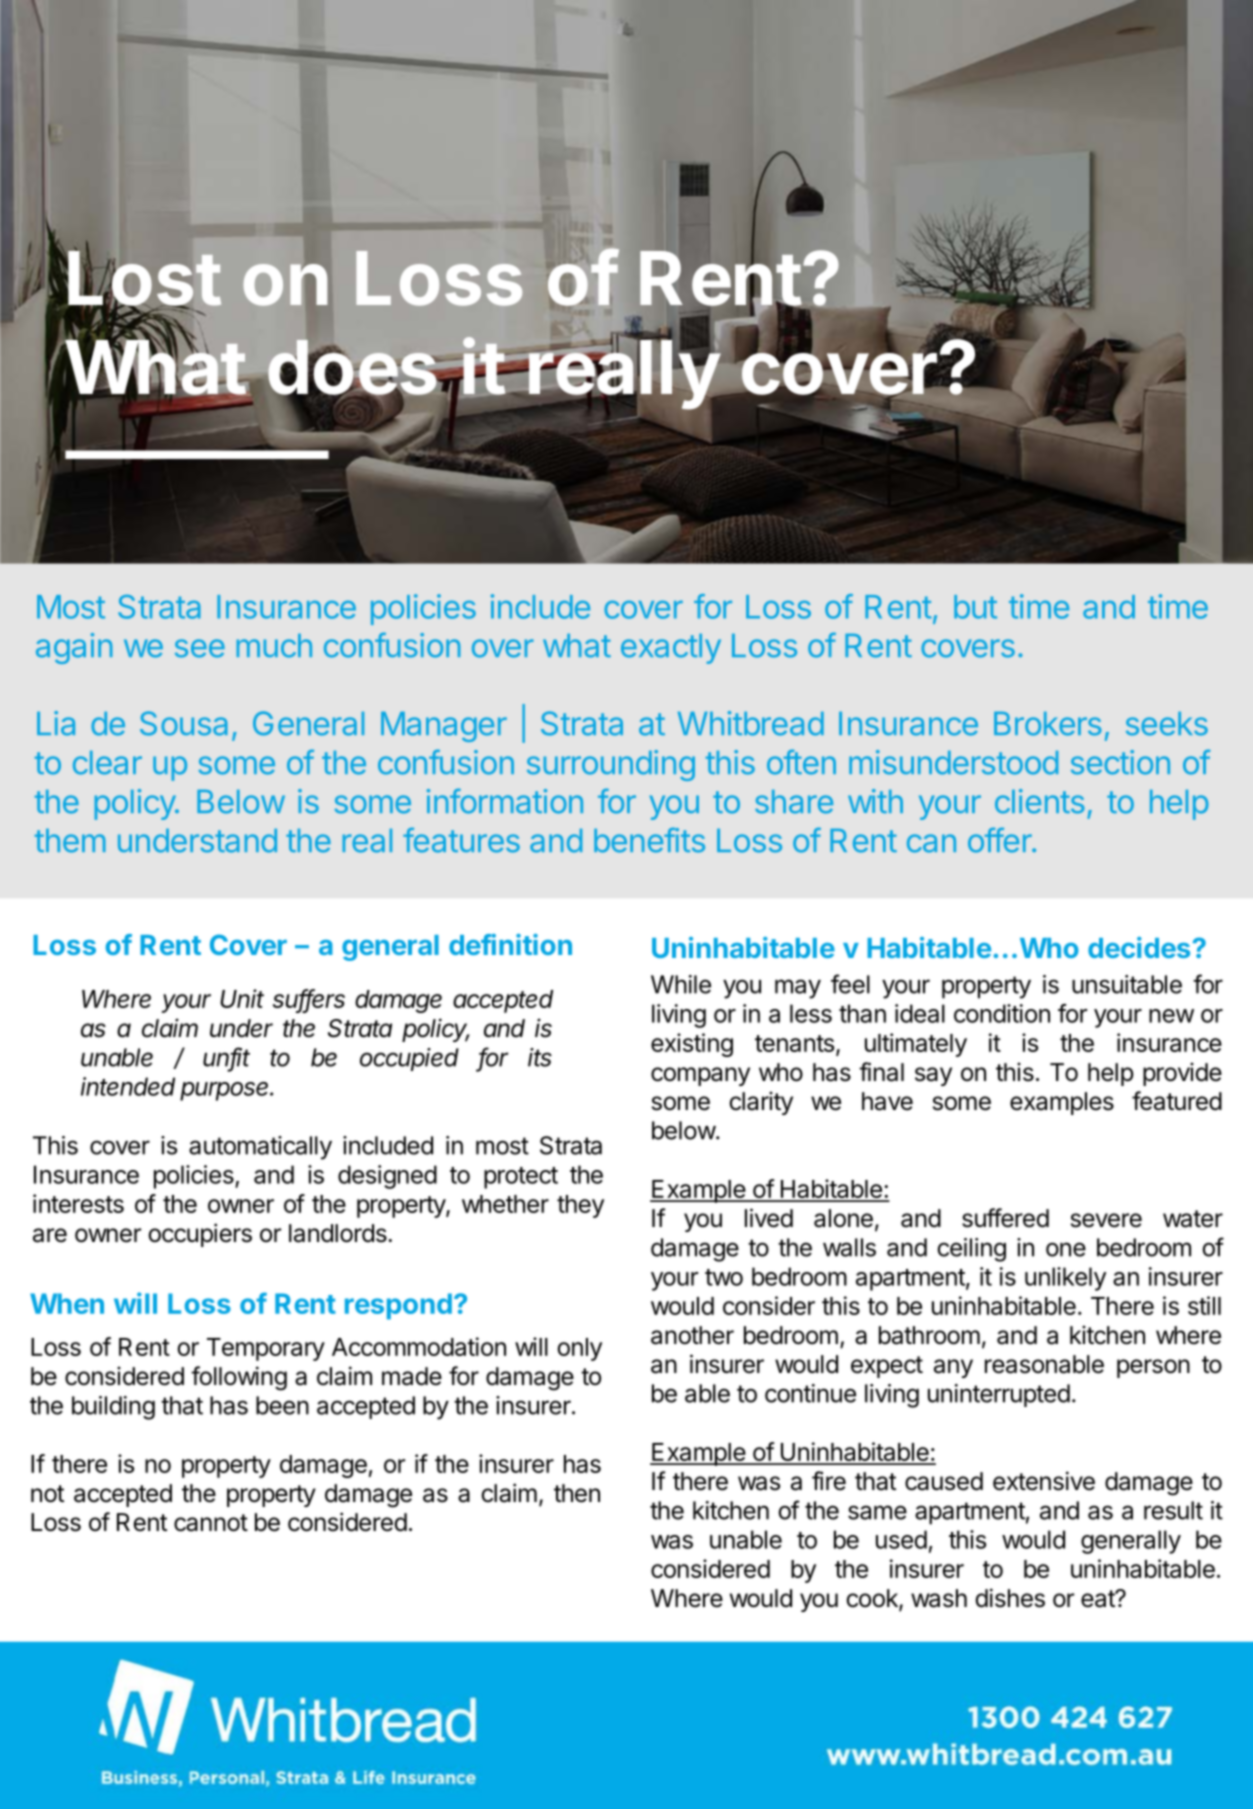 The width and height of the screenshot is (1253, 1809). I want to click on intended, so click(128, 1086).
